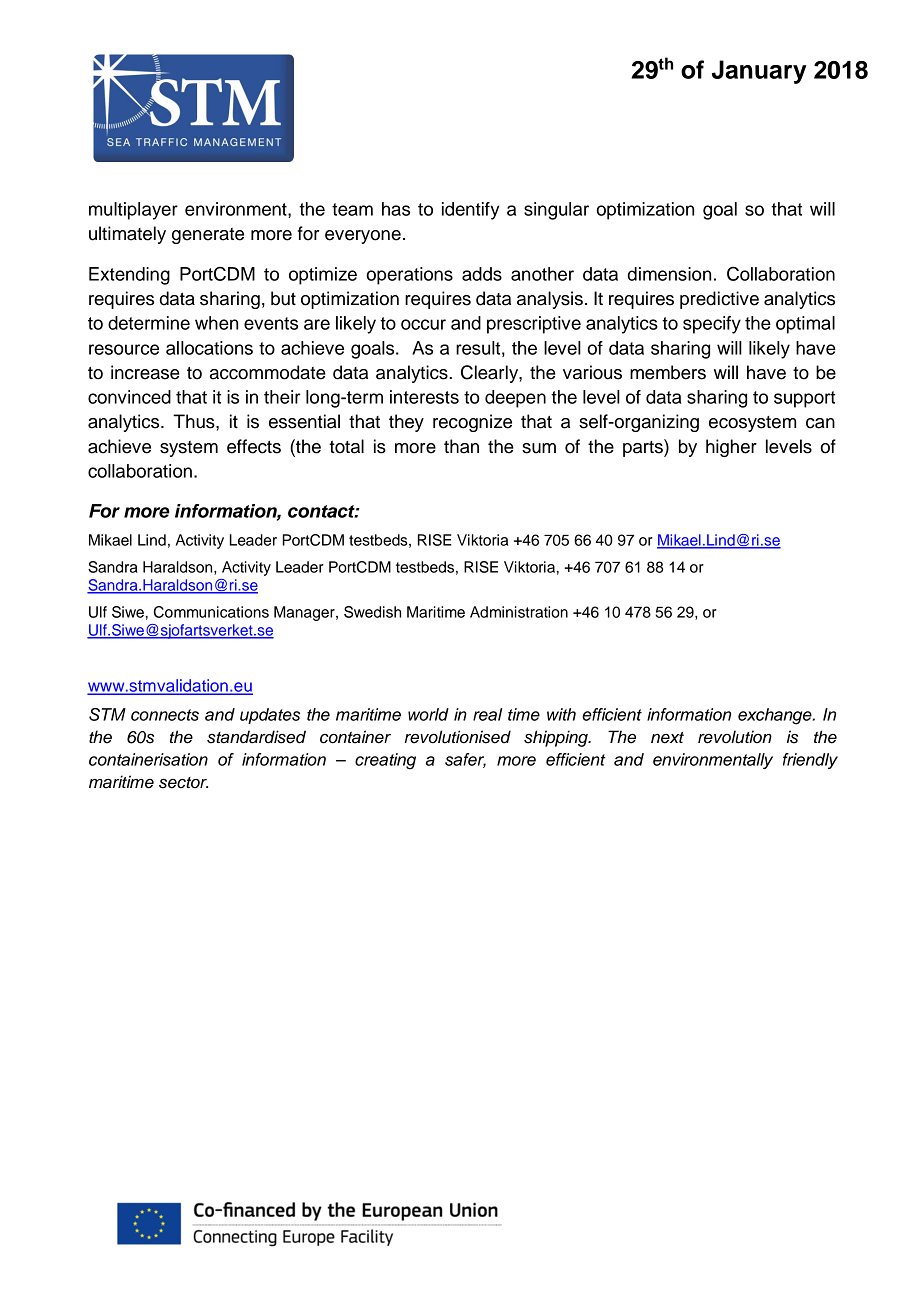  I want to click on specify, so click(712, 325).
